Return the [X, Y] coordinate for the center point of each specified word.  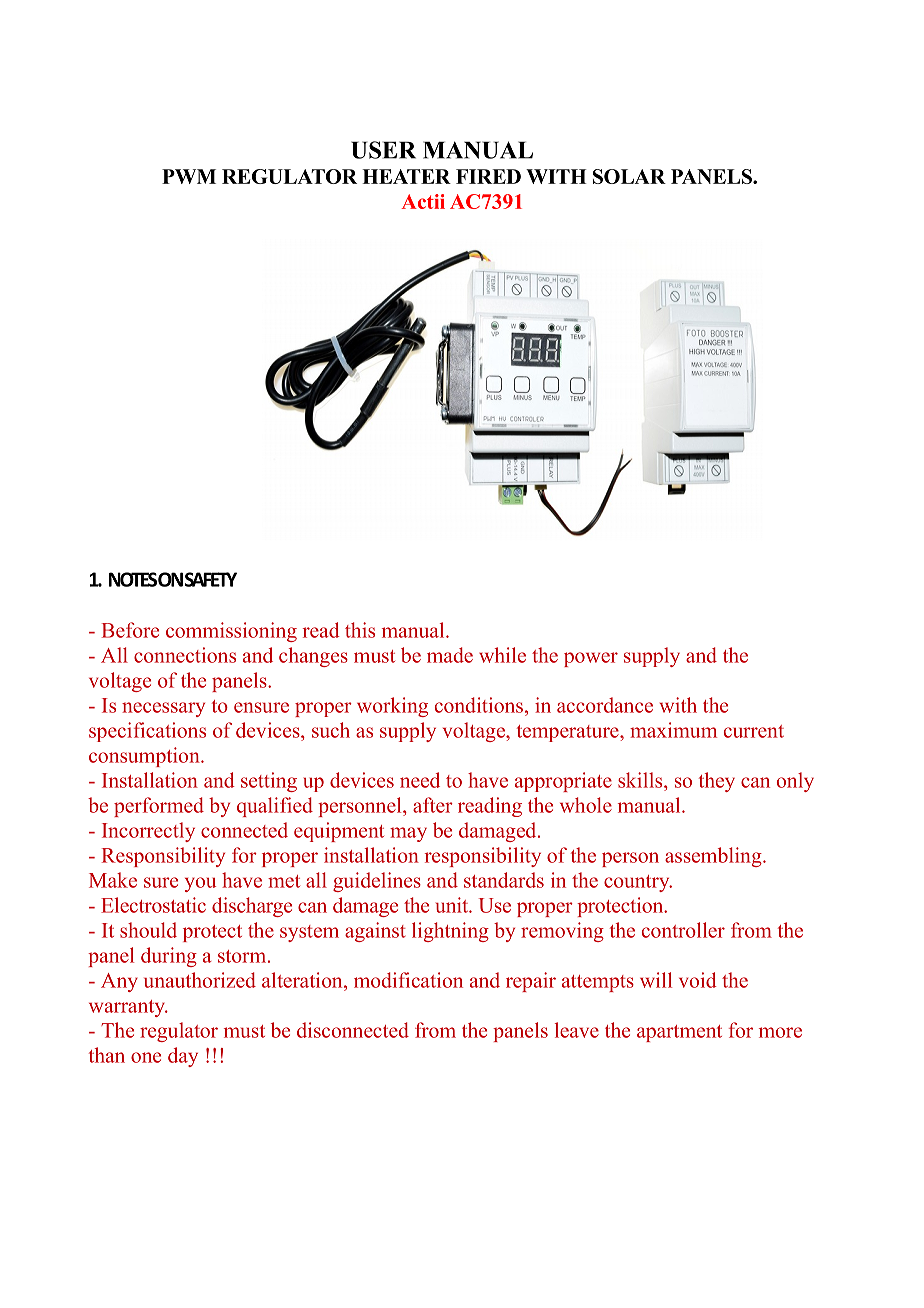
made [450, 655]
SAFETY [211, 579]
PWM [189, 176]
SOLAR [629, 176]
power [591, 659]
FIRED [488, 176]
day [183, 1057]
